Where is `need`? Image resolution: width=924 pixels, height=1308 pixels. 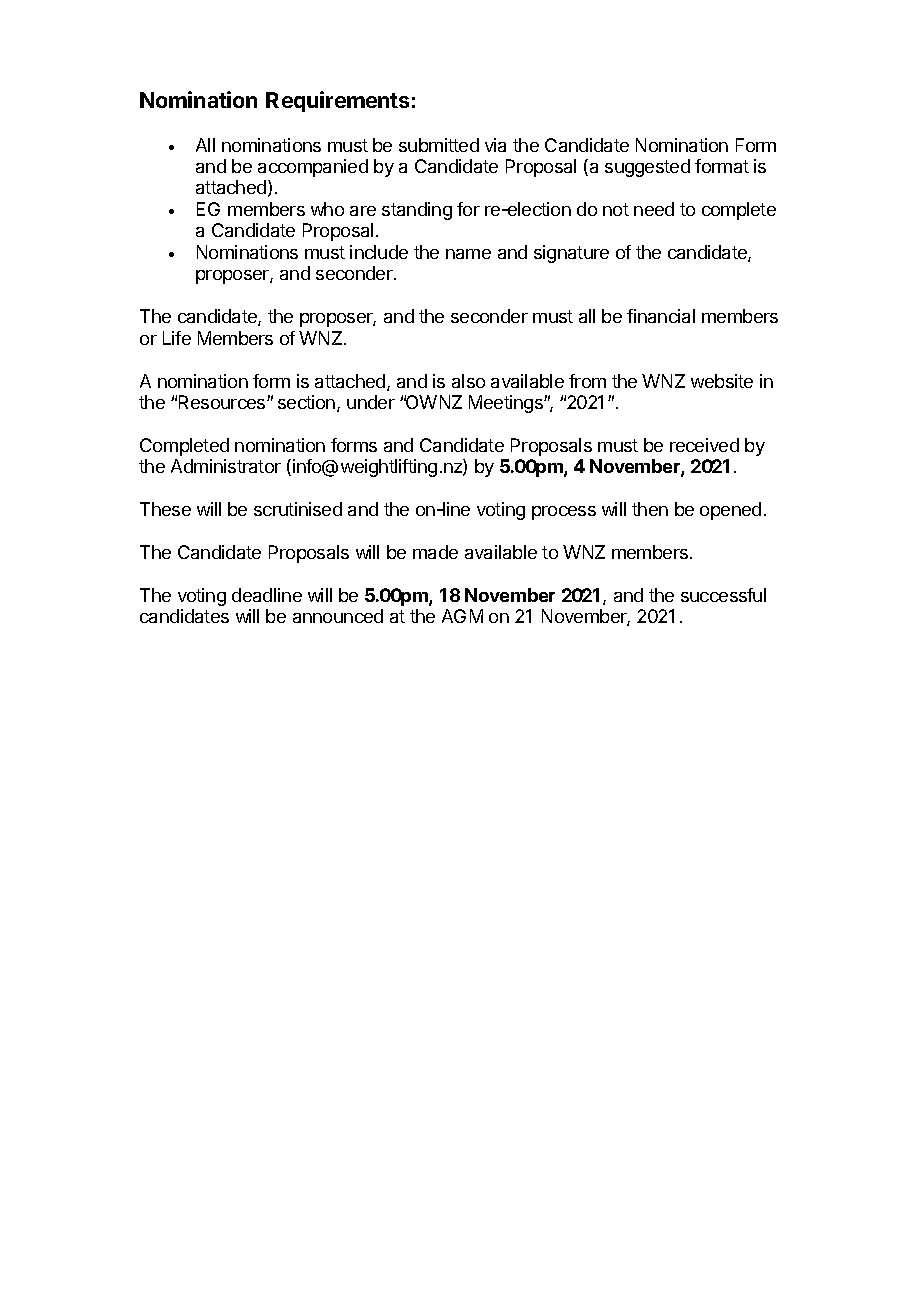
need is located at coordinates (654, 209).
